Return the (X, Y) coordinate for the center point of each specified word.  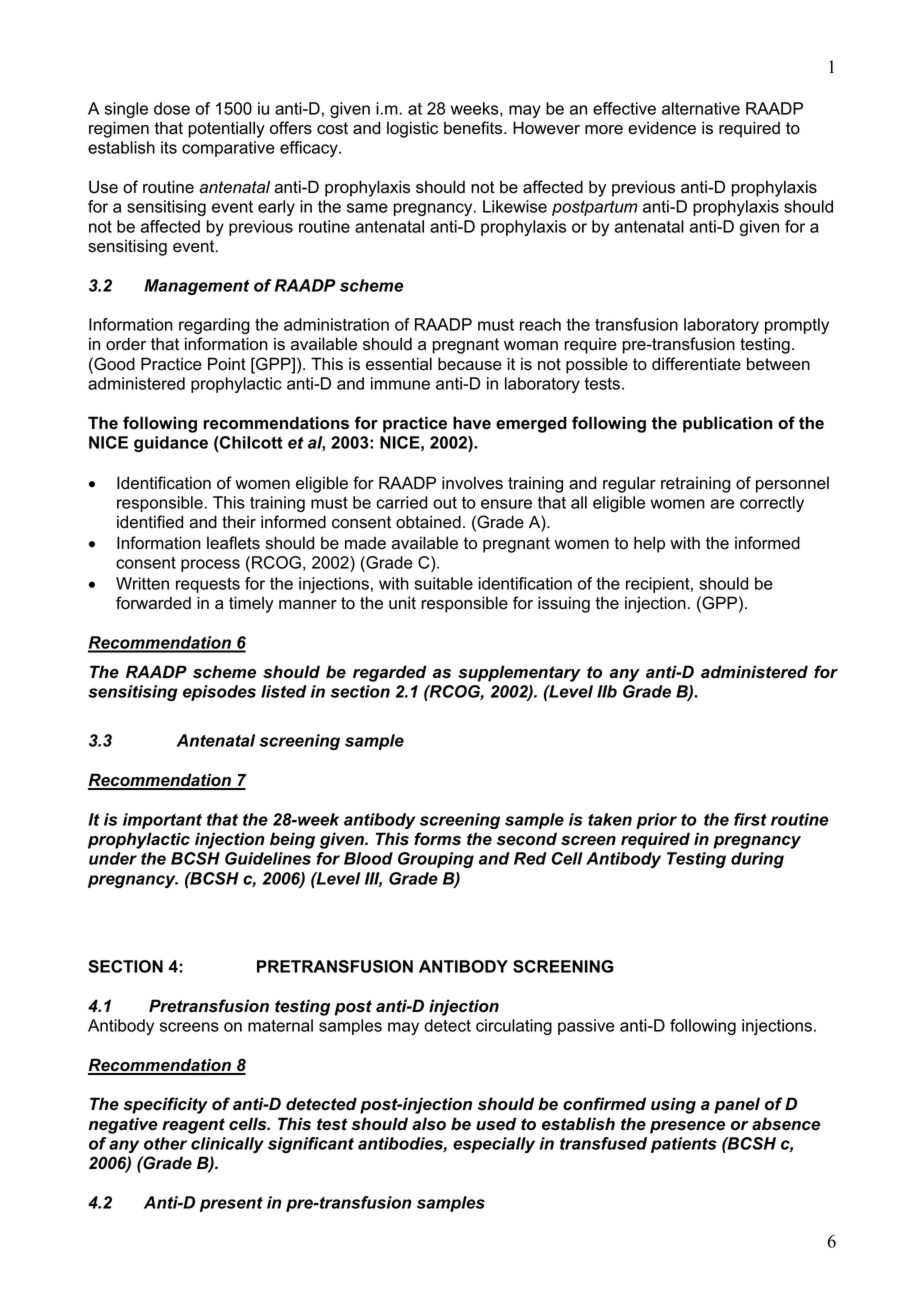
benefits (474, 128)
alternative (701, 108)
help (649, 544)
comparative (228, 149)
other (165, 1143)
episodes (219, 693)
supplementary (519, 673)
